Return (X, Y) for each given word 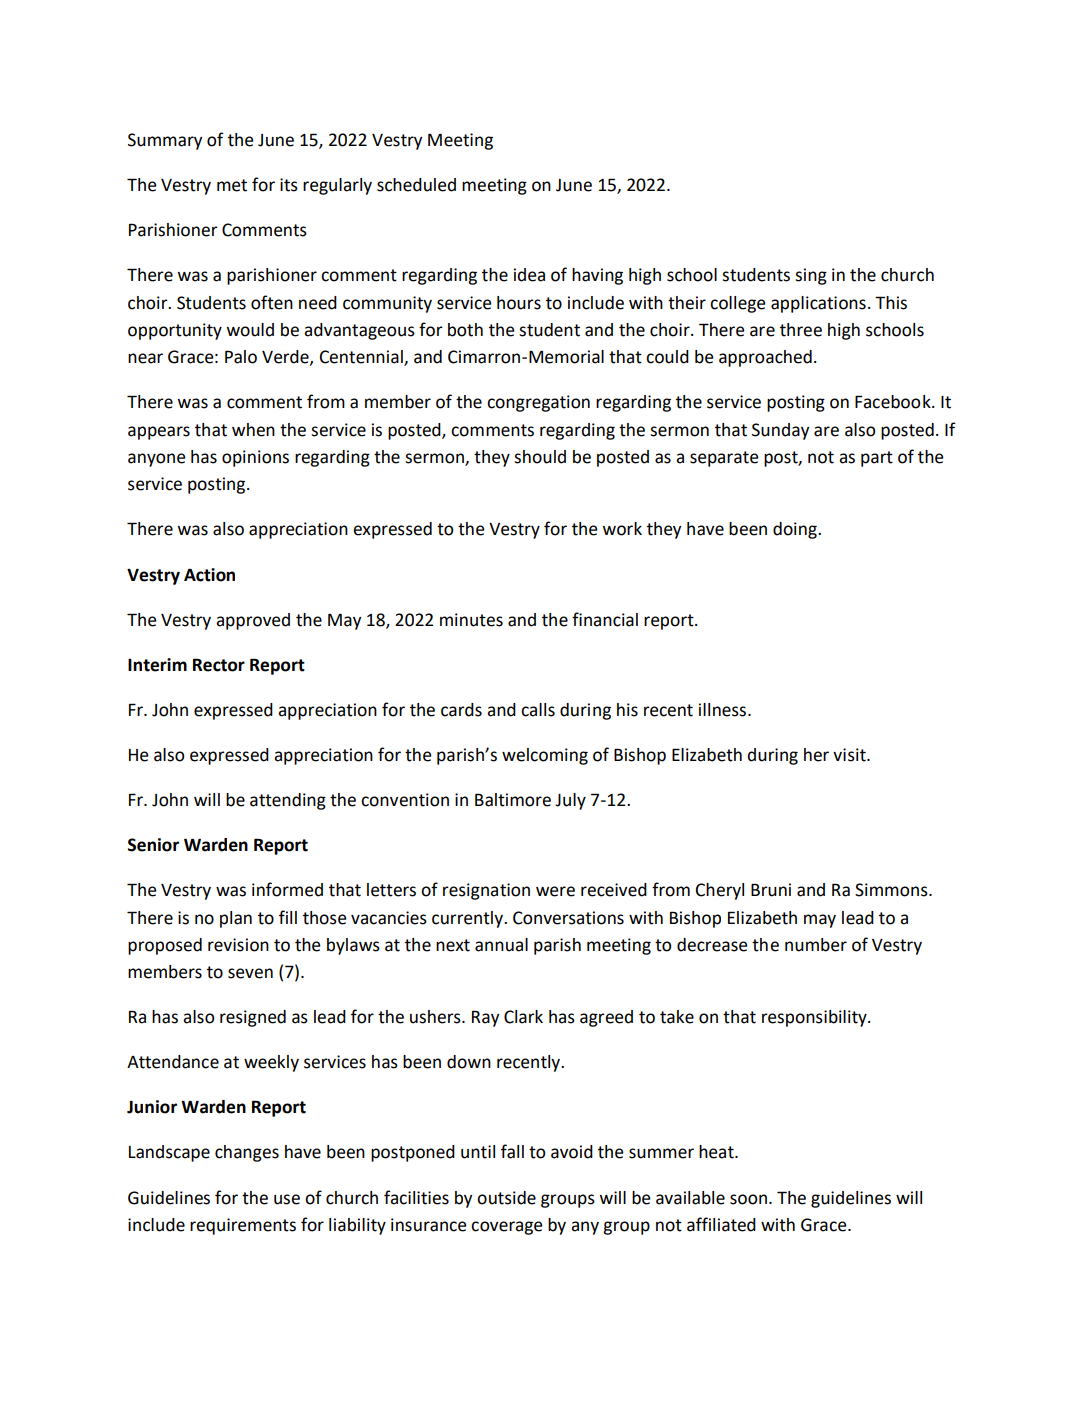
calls (538, 710)
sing (811, 276)
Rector (219, 665)
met (232, 185)
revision (238, 945)
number (816, 945)
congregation (538, 403)
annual (501, 945)
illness (724, 710)
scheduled (416, 185)
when (253, 430)
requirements (243, 1226)
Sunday (780, 431)
